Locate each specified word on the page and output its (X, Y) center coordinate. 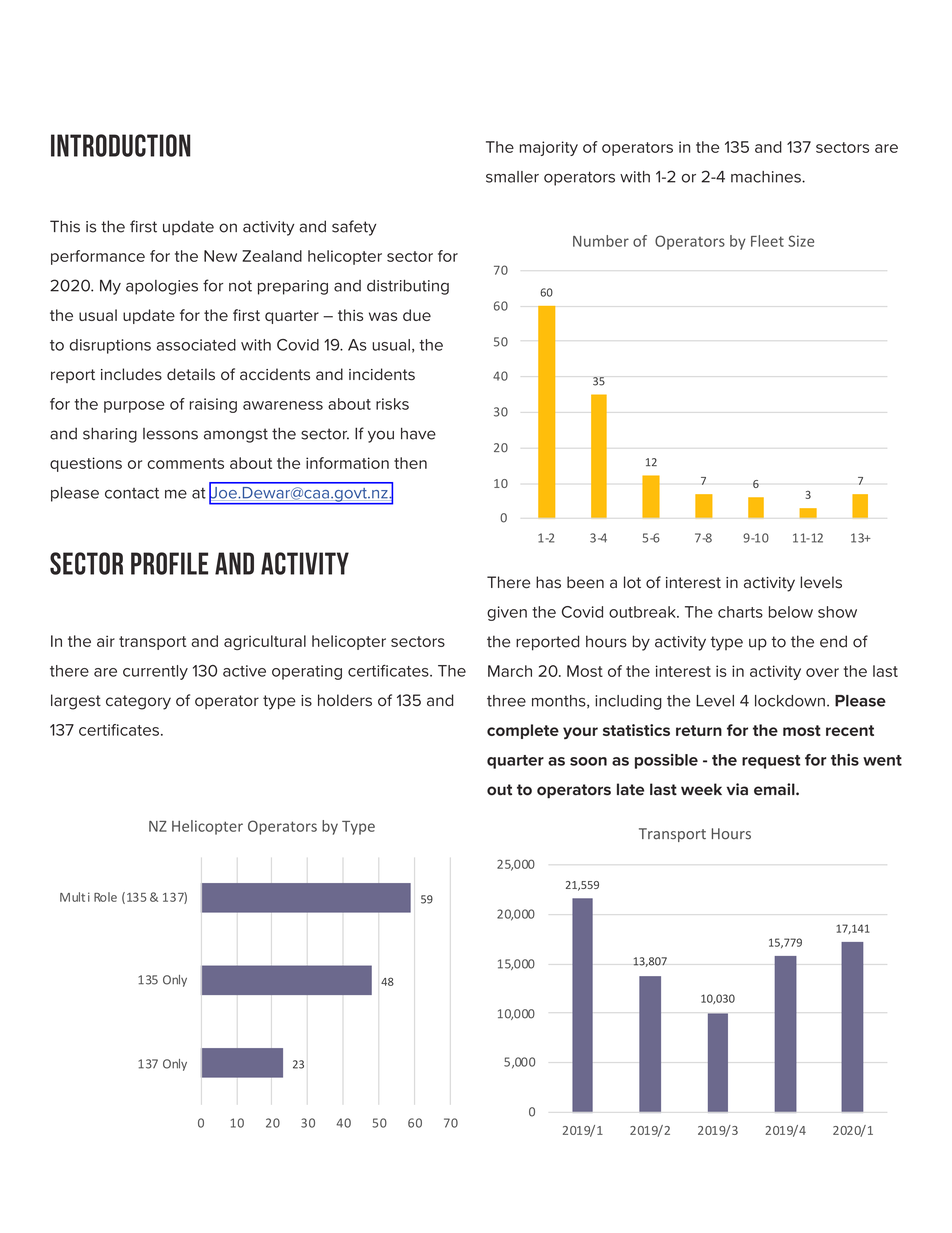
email (775, 789)
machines (767, 177)
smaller (512, 177)
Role (105, 897)
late (630, 789)
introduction (121, 145)
